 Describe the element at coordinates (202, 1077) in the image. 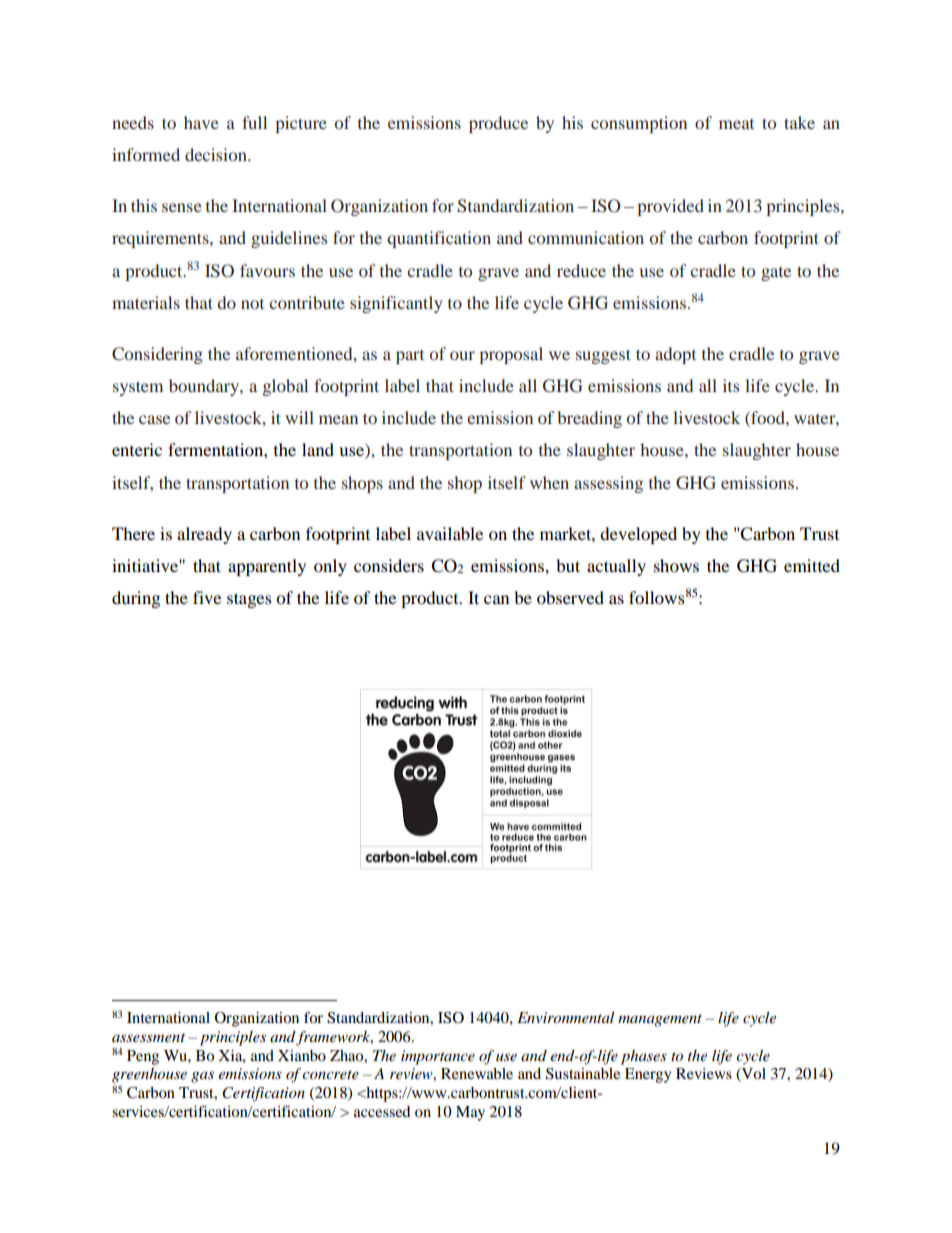

I see `gas` at that location.
